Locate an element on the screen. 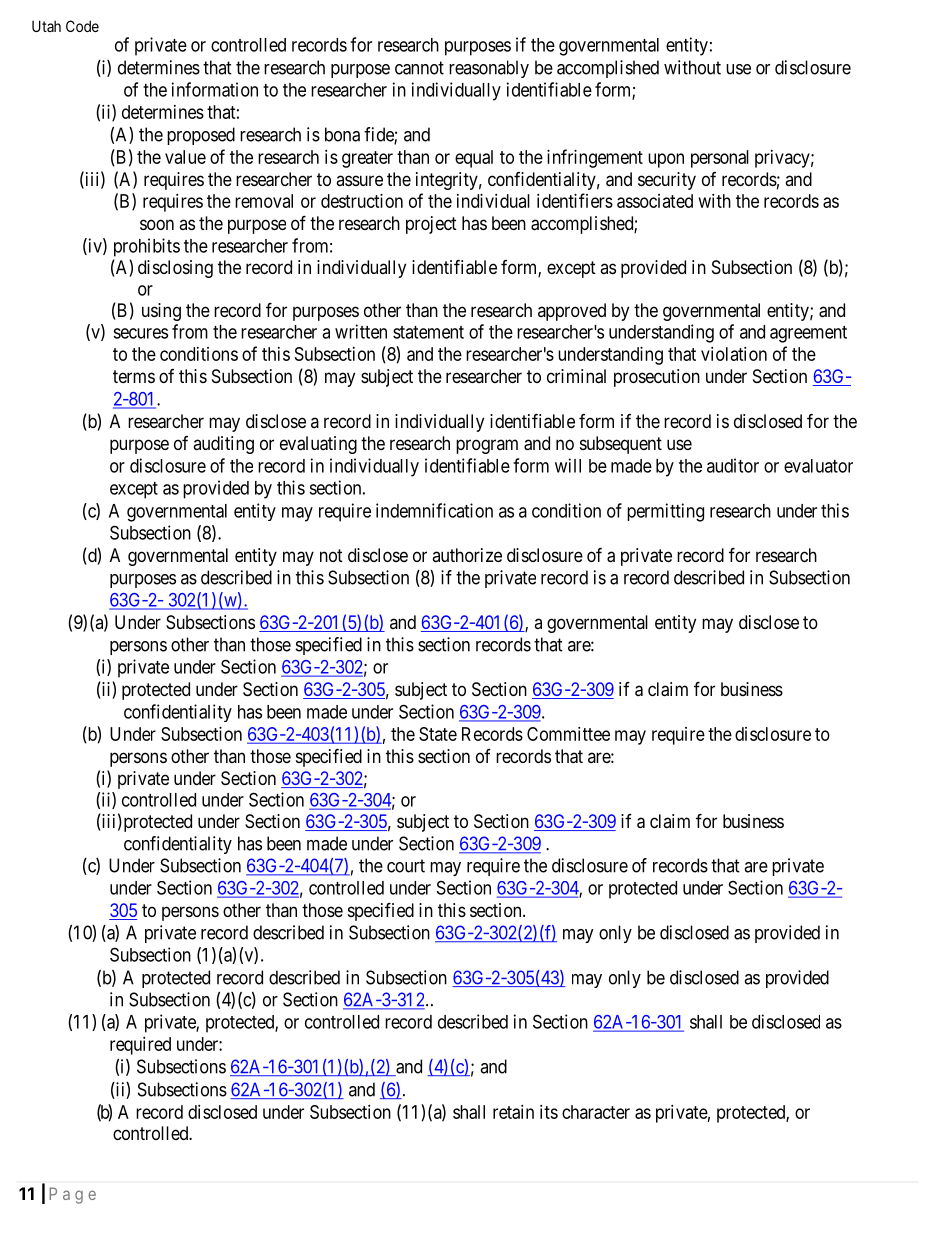  retain is located at coordinates (513, 1112).
